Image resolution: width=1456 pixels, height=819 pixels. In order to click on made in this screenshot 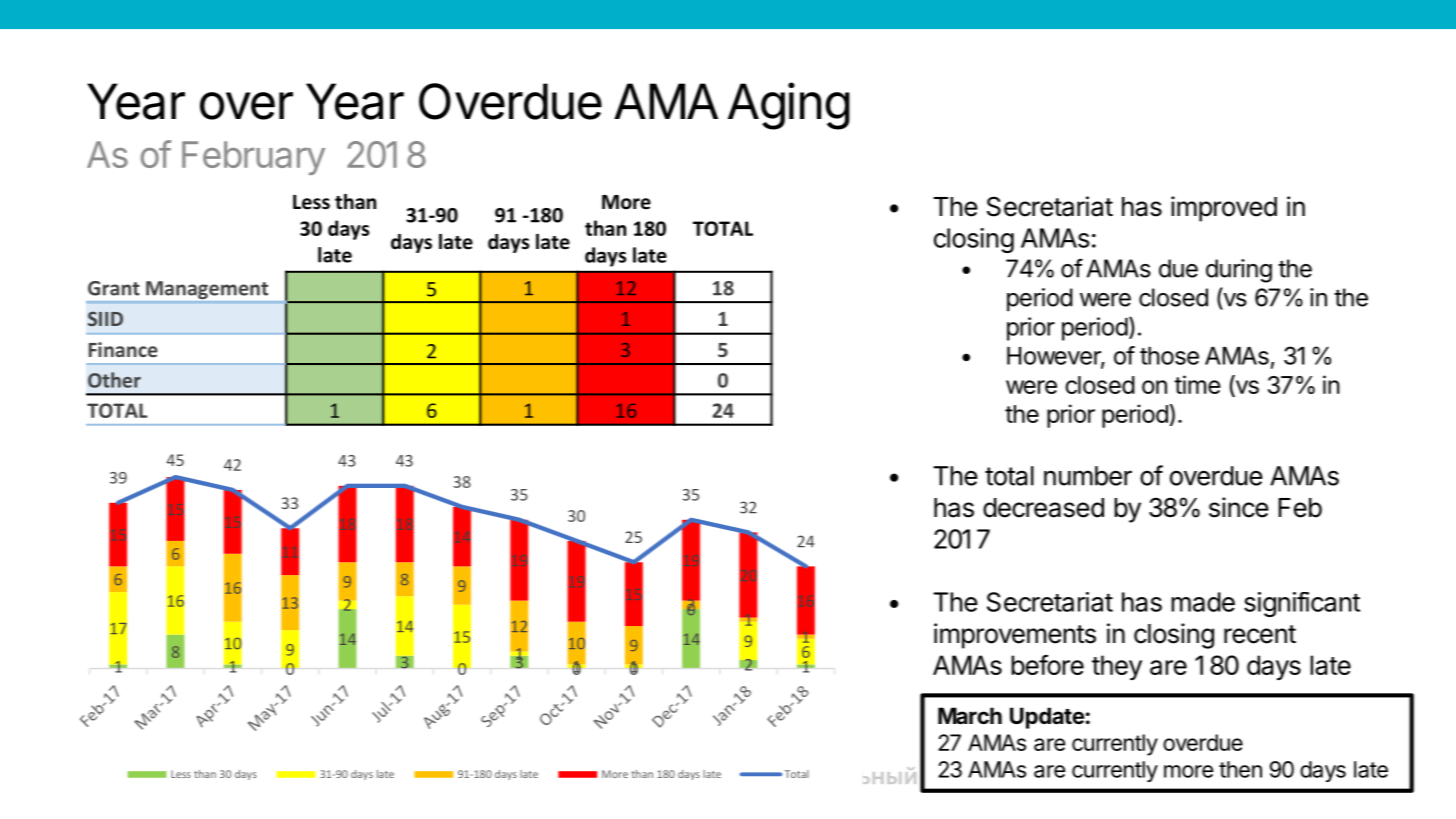, I will do `click(1203, 602)`.
